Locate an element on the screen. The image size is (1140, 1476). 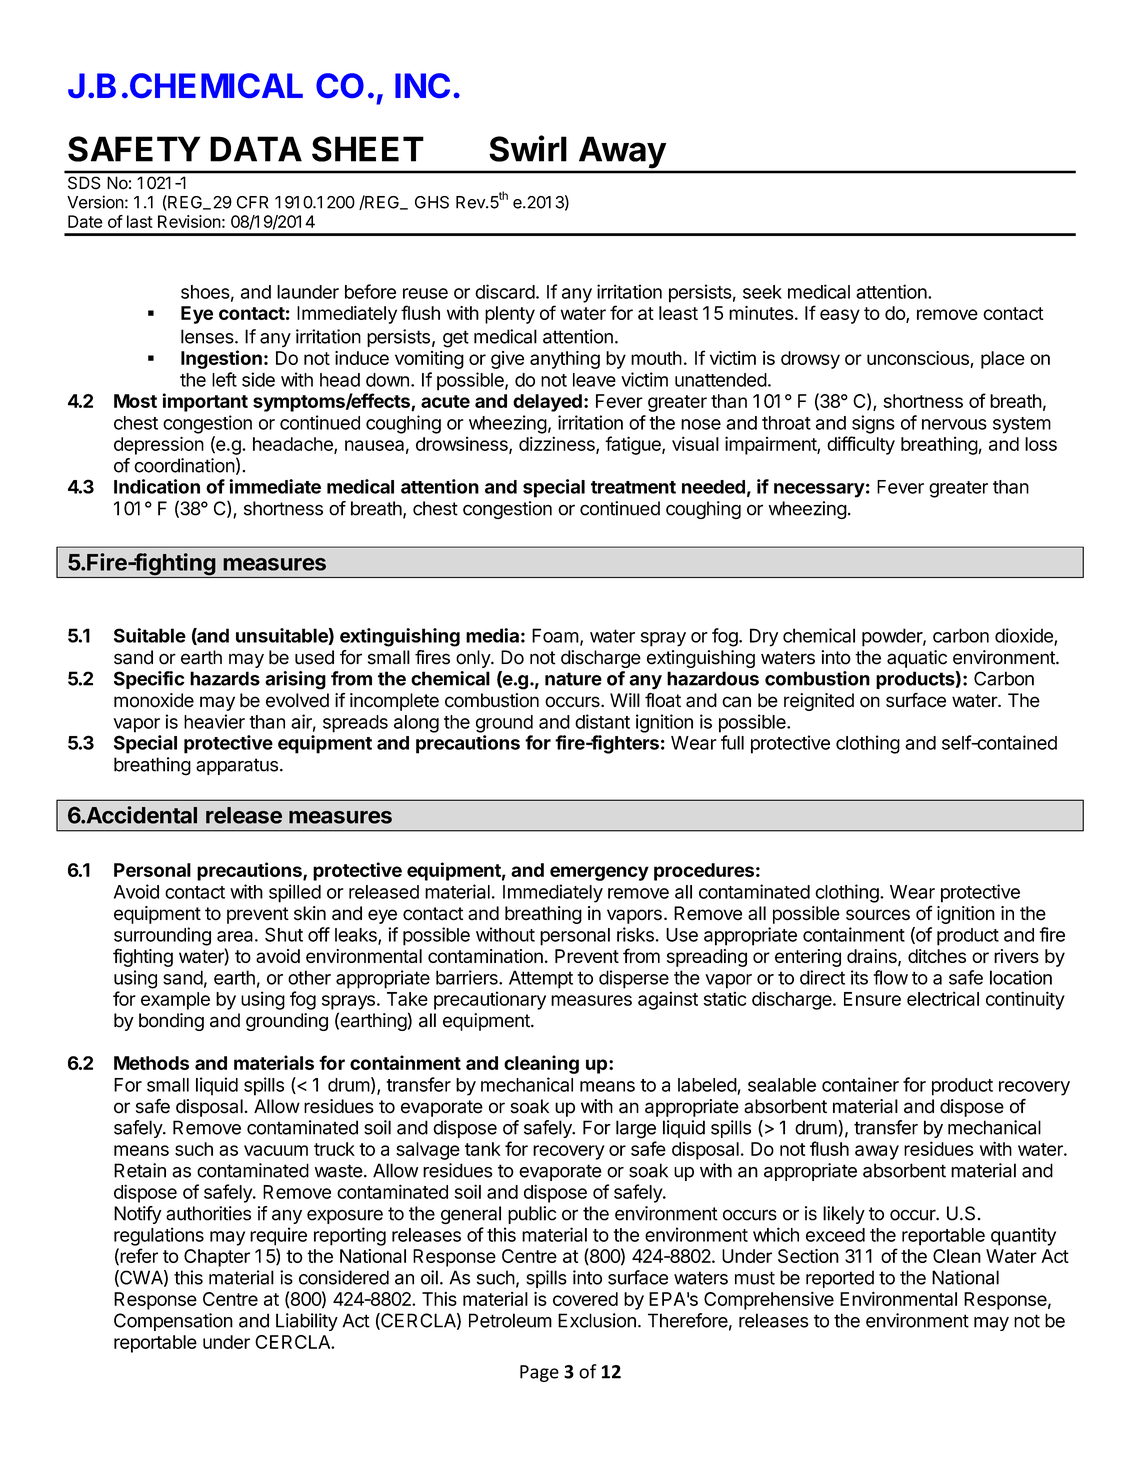
ditches is located at coordinates (937, 956).
